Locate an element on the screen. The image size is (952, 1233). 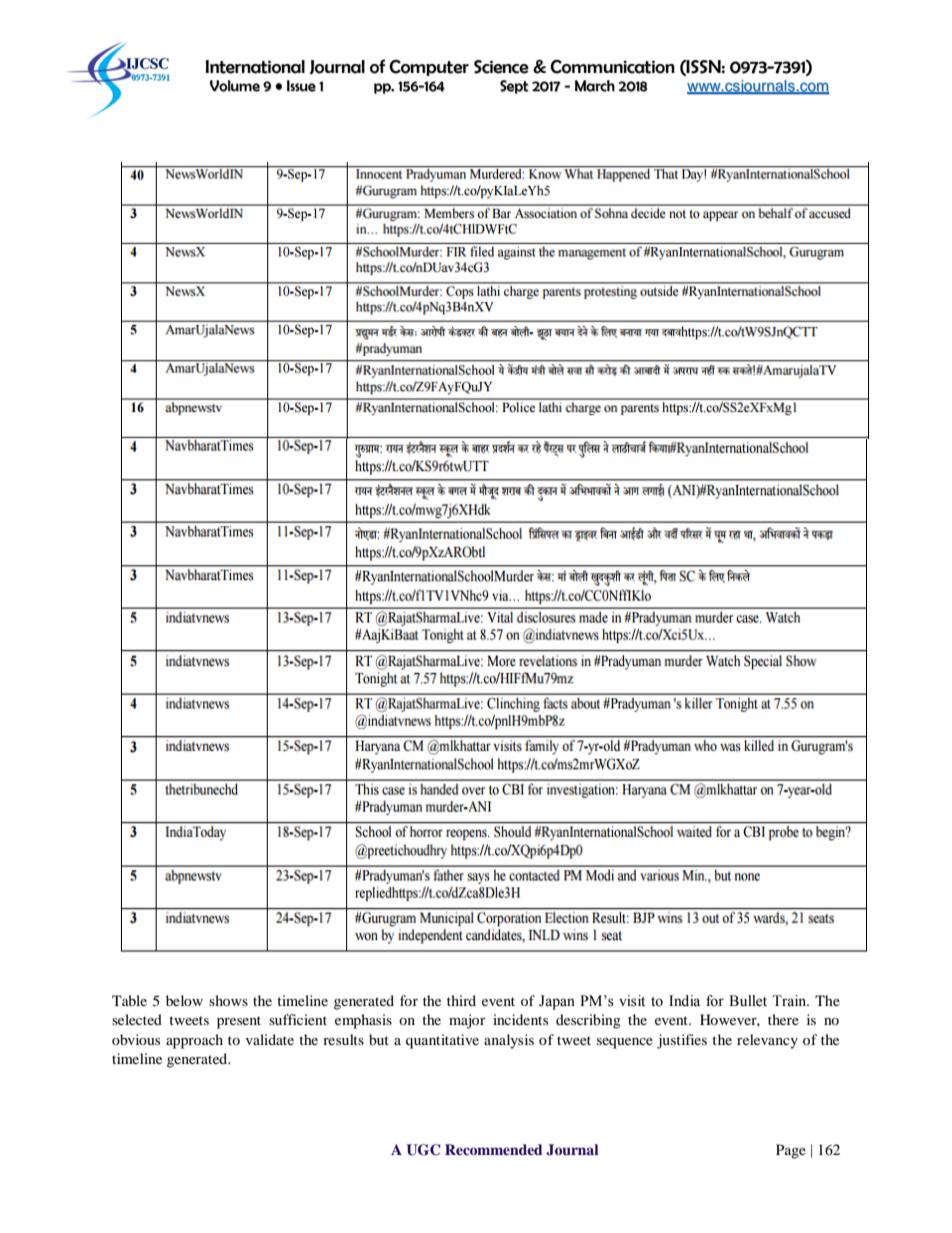
Recommended is located at coordinates (494, 1149).
